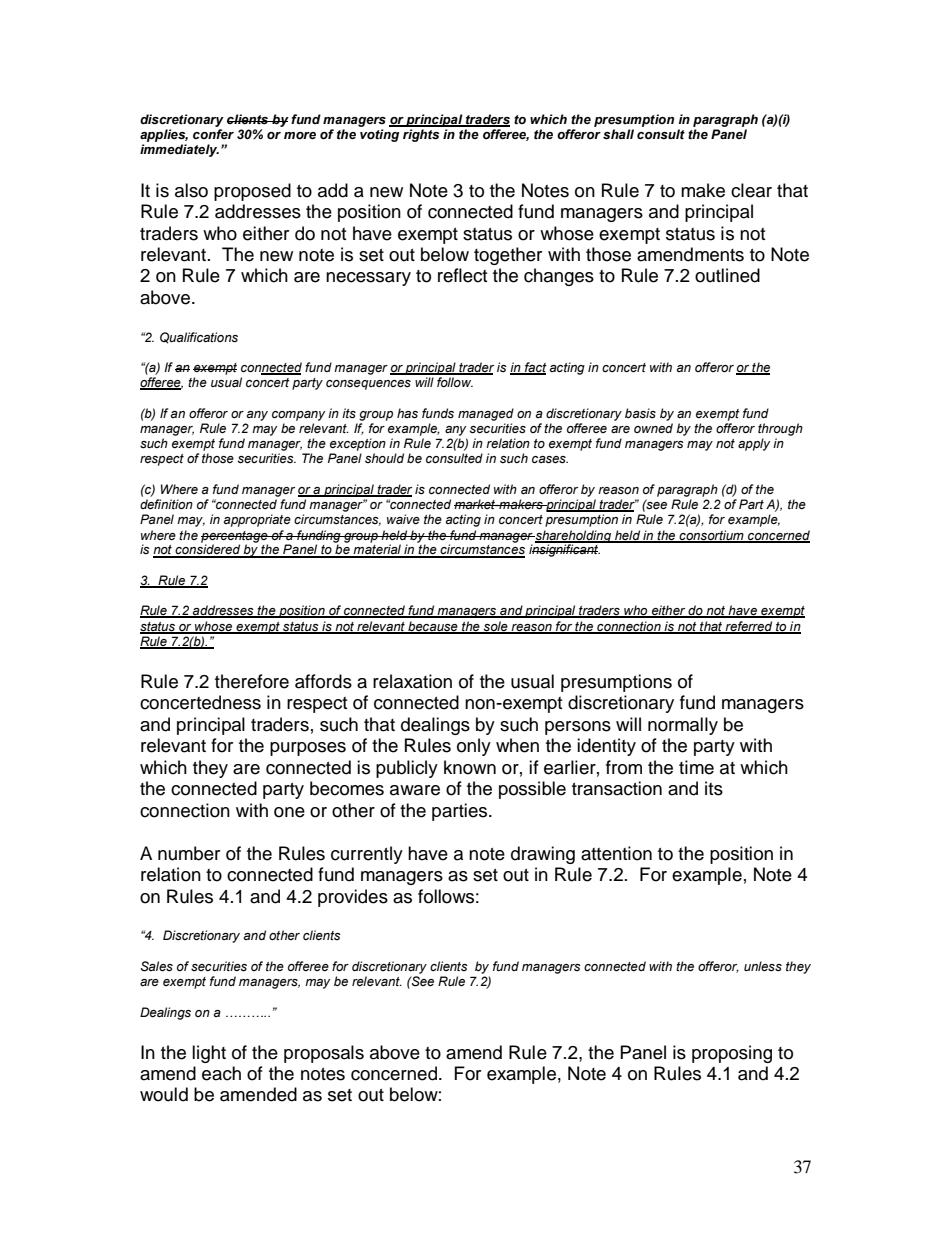 This screenshot has height=1233, width=952. I want to click on managed, so click(486, 414).
